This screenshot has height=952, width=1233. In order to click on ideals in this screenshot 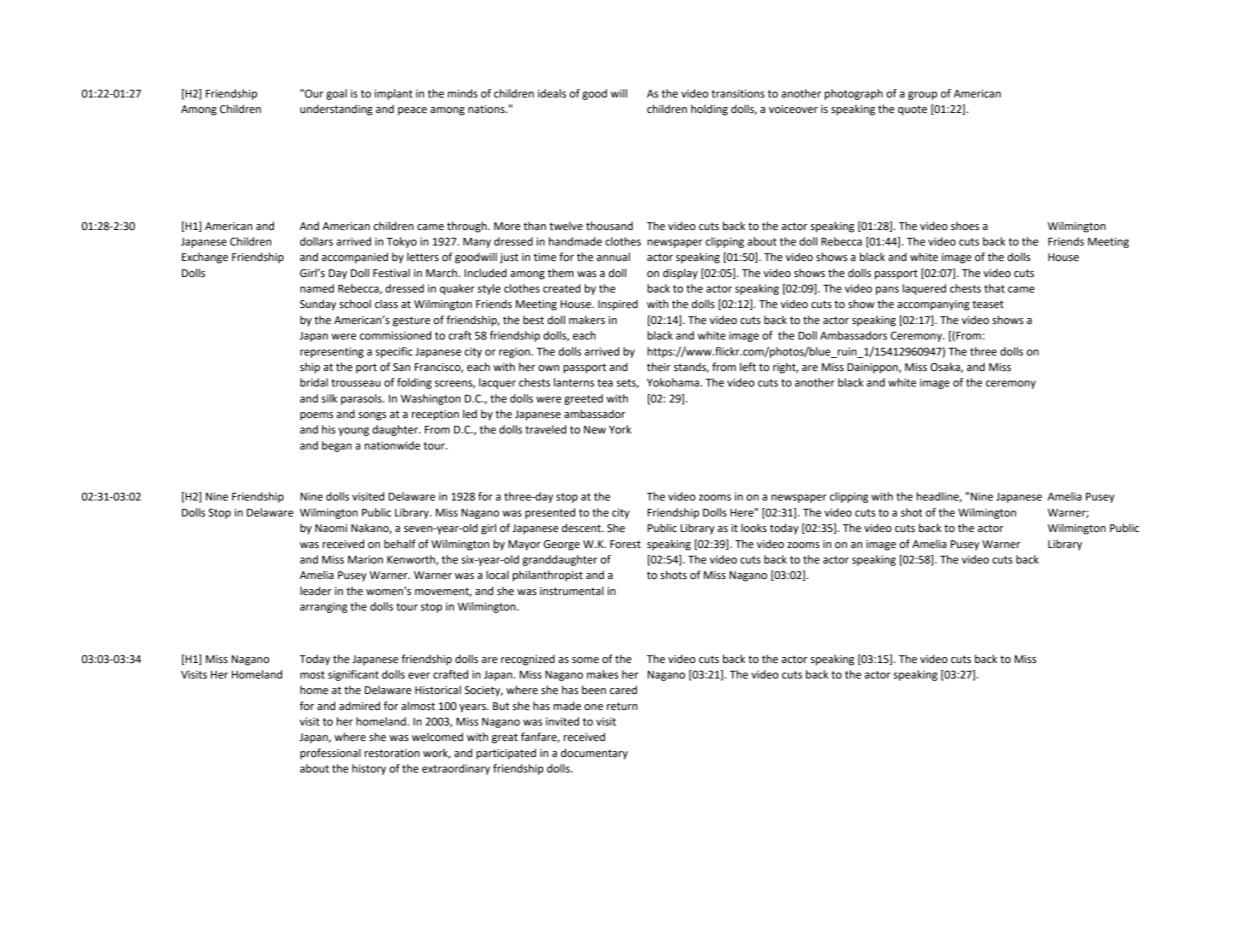, I will do `click(552, 93)`.
